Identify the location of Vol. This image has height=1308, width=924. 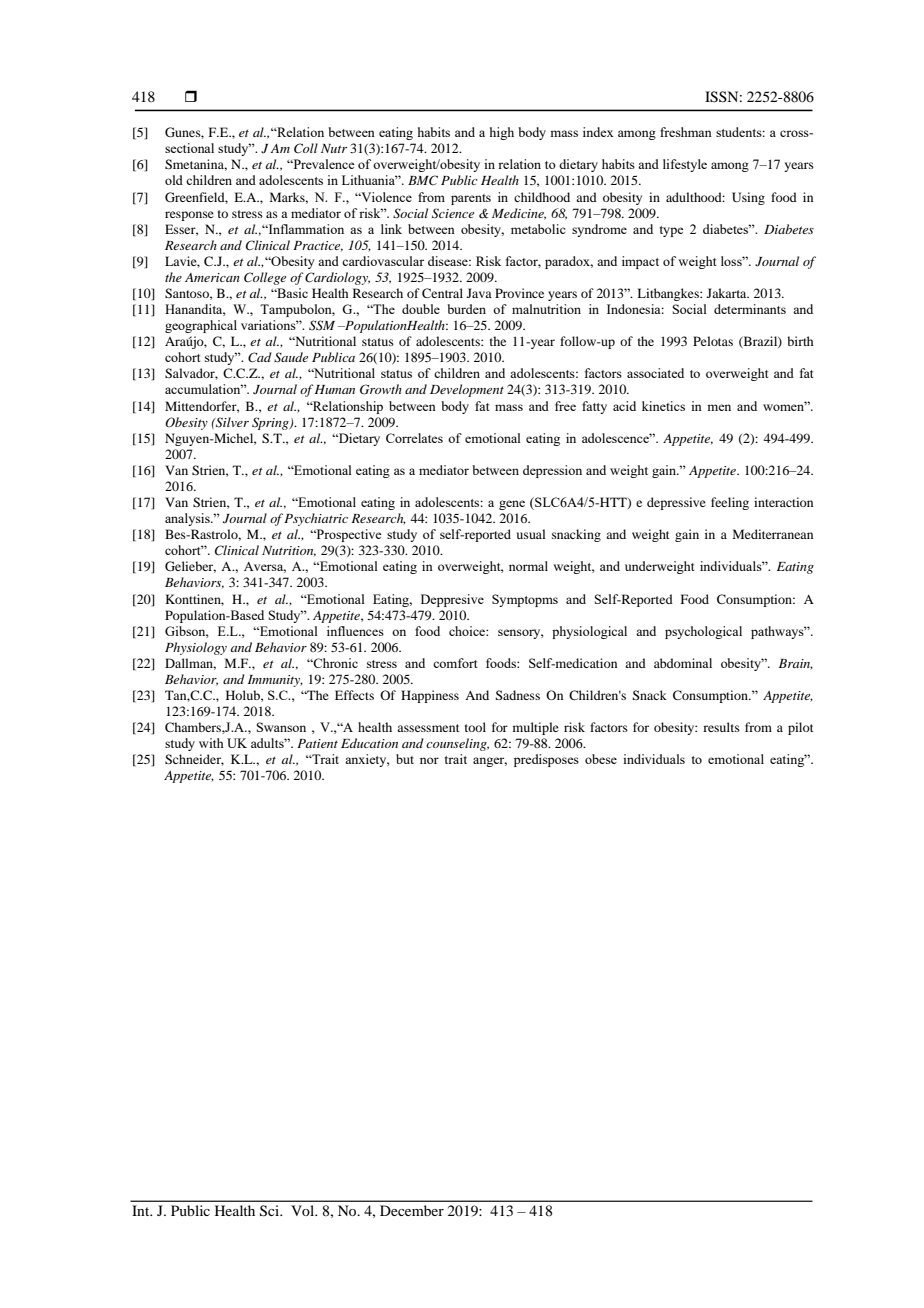
(304, 1210).
